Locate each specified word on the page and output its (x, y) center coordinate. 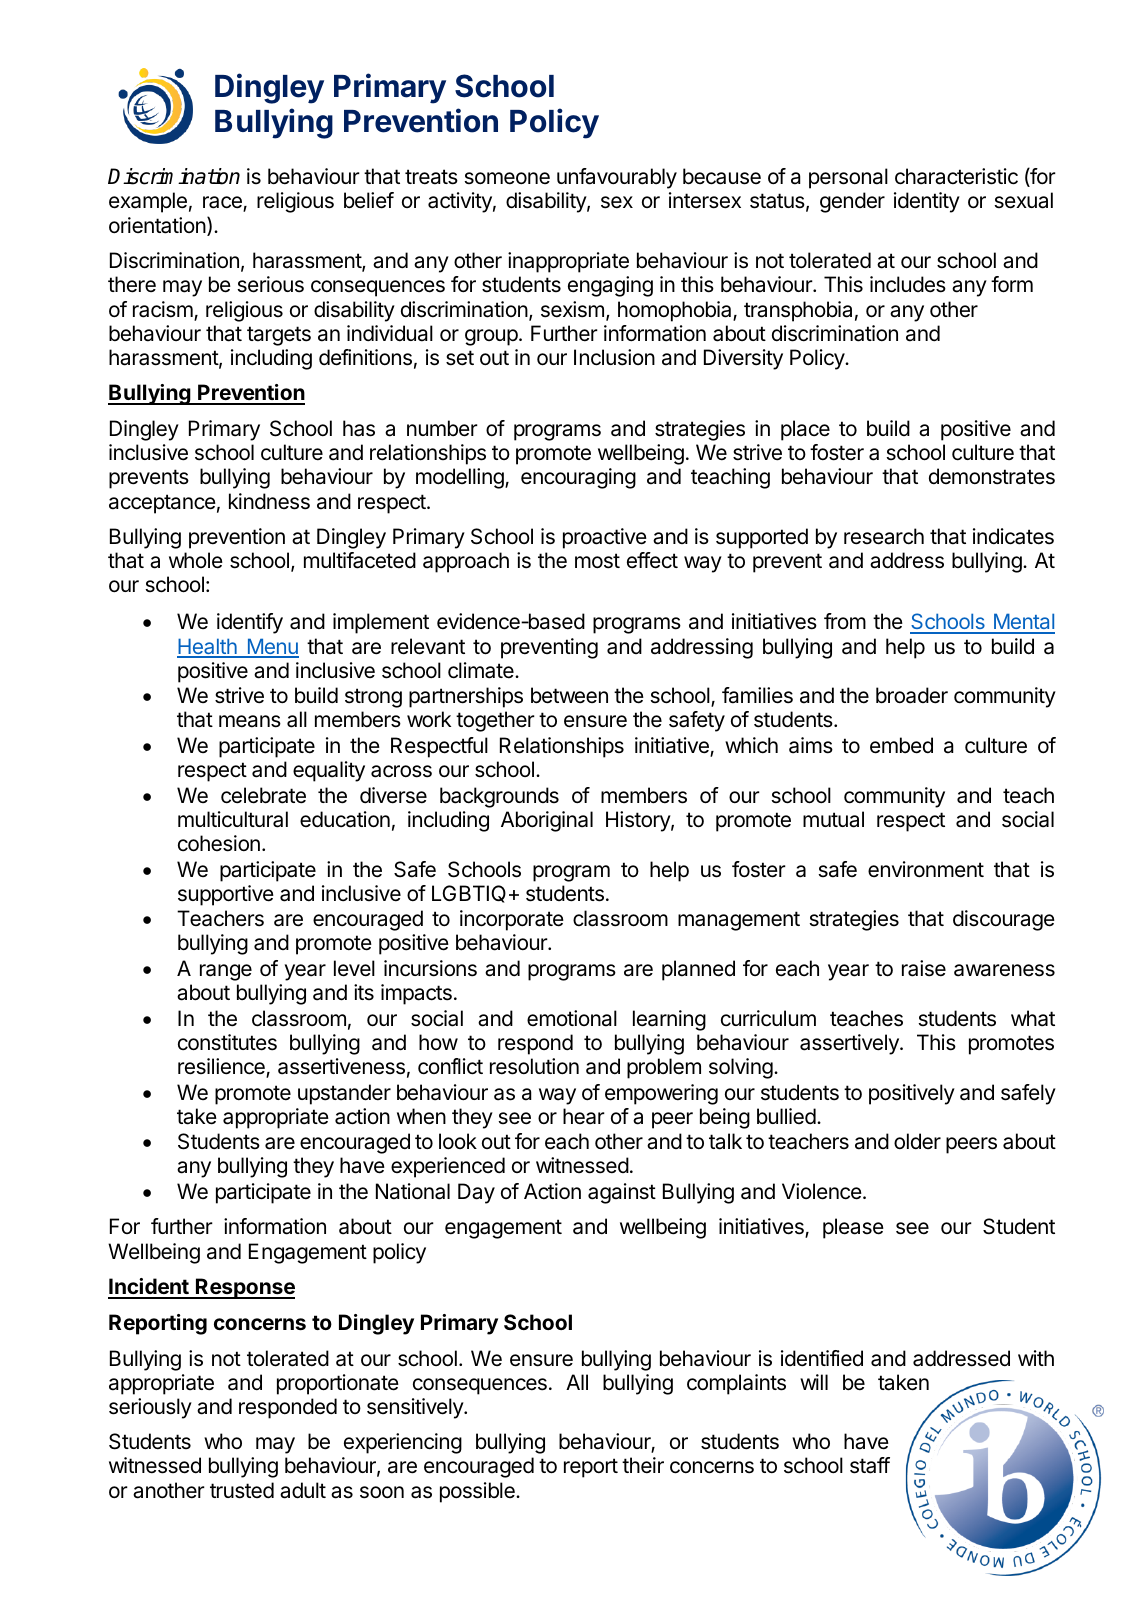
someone (507, 178)
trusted (242, 1490)
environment (926, 869)
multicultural (233, 819)
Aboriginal (547, 821)
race (223, 204)
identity (927, 202)
